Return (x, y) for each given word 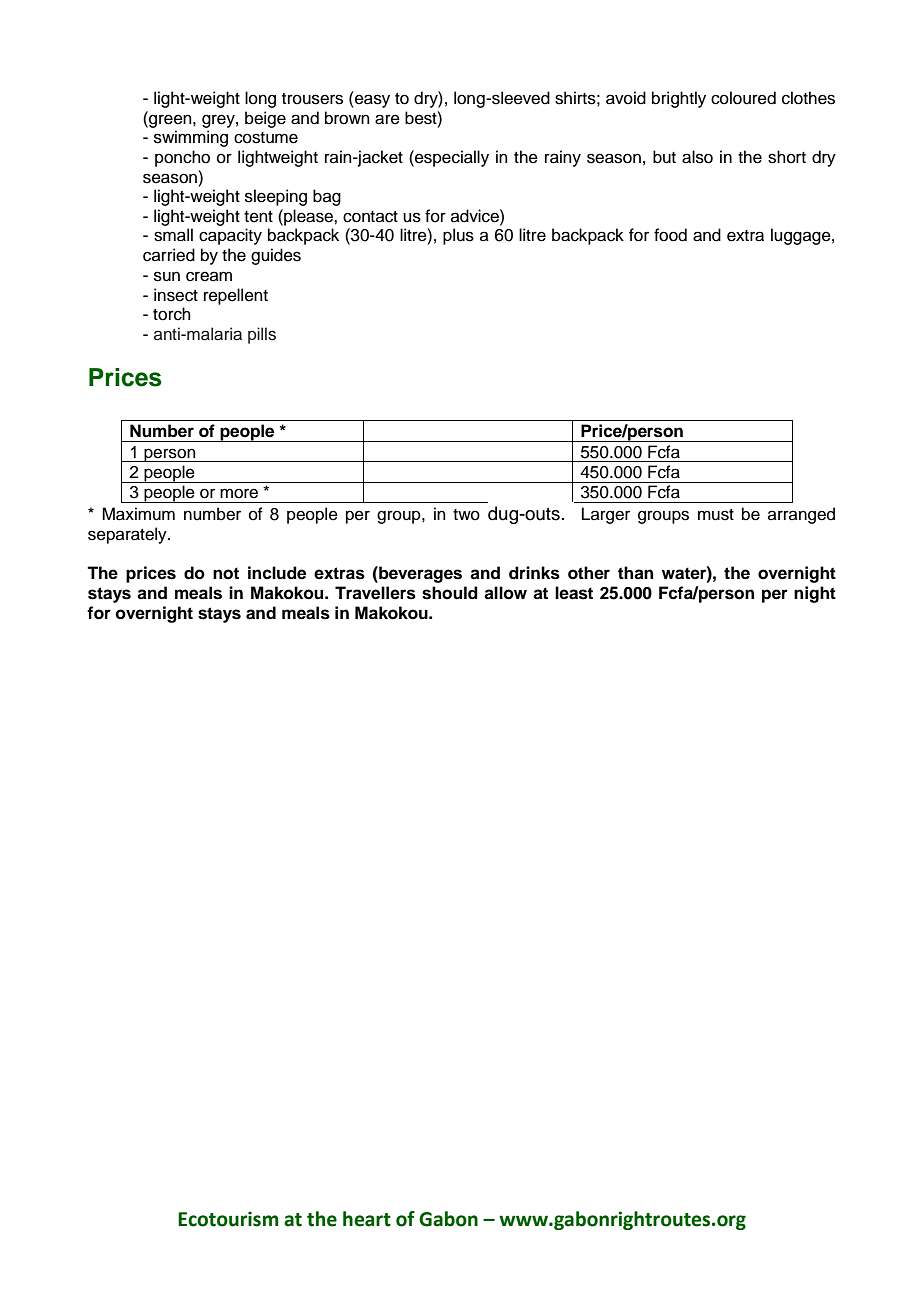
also (697, 157)
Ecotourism (228, 1219)
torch (172, 314)
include (277, 573)
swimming (191, 138)
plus (458, 236)
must (716, 515)
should (450, 593)
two (466, 515)
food (670, 235)
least (574, 593)
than (635, 573)
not (226, 573)
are (387, 119)
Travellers (375, 593)
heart (367, 1219)
